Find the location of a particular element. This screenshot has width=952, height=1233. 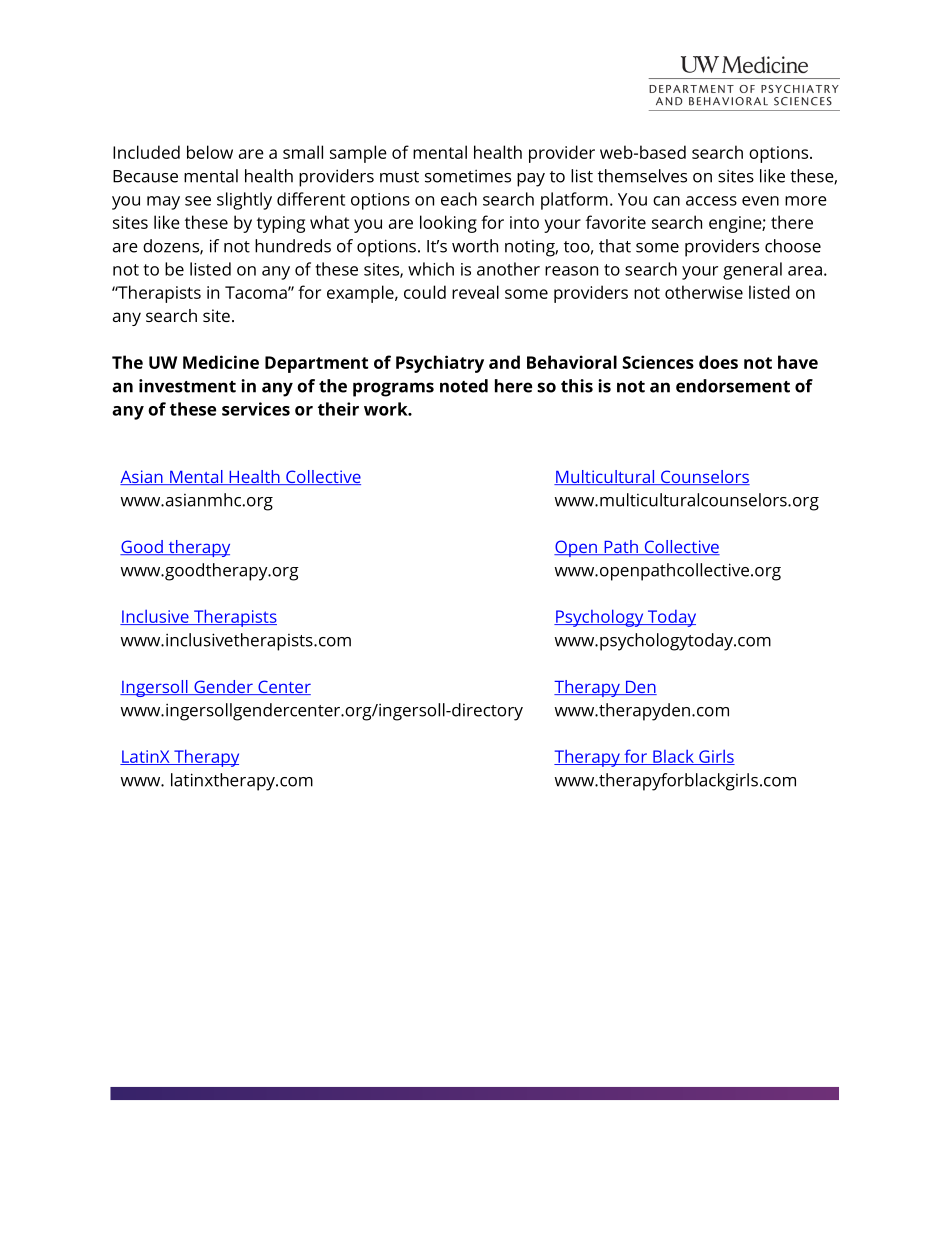

hundreds is located at coordinates (293, 246).
